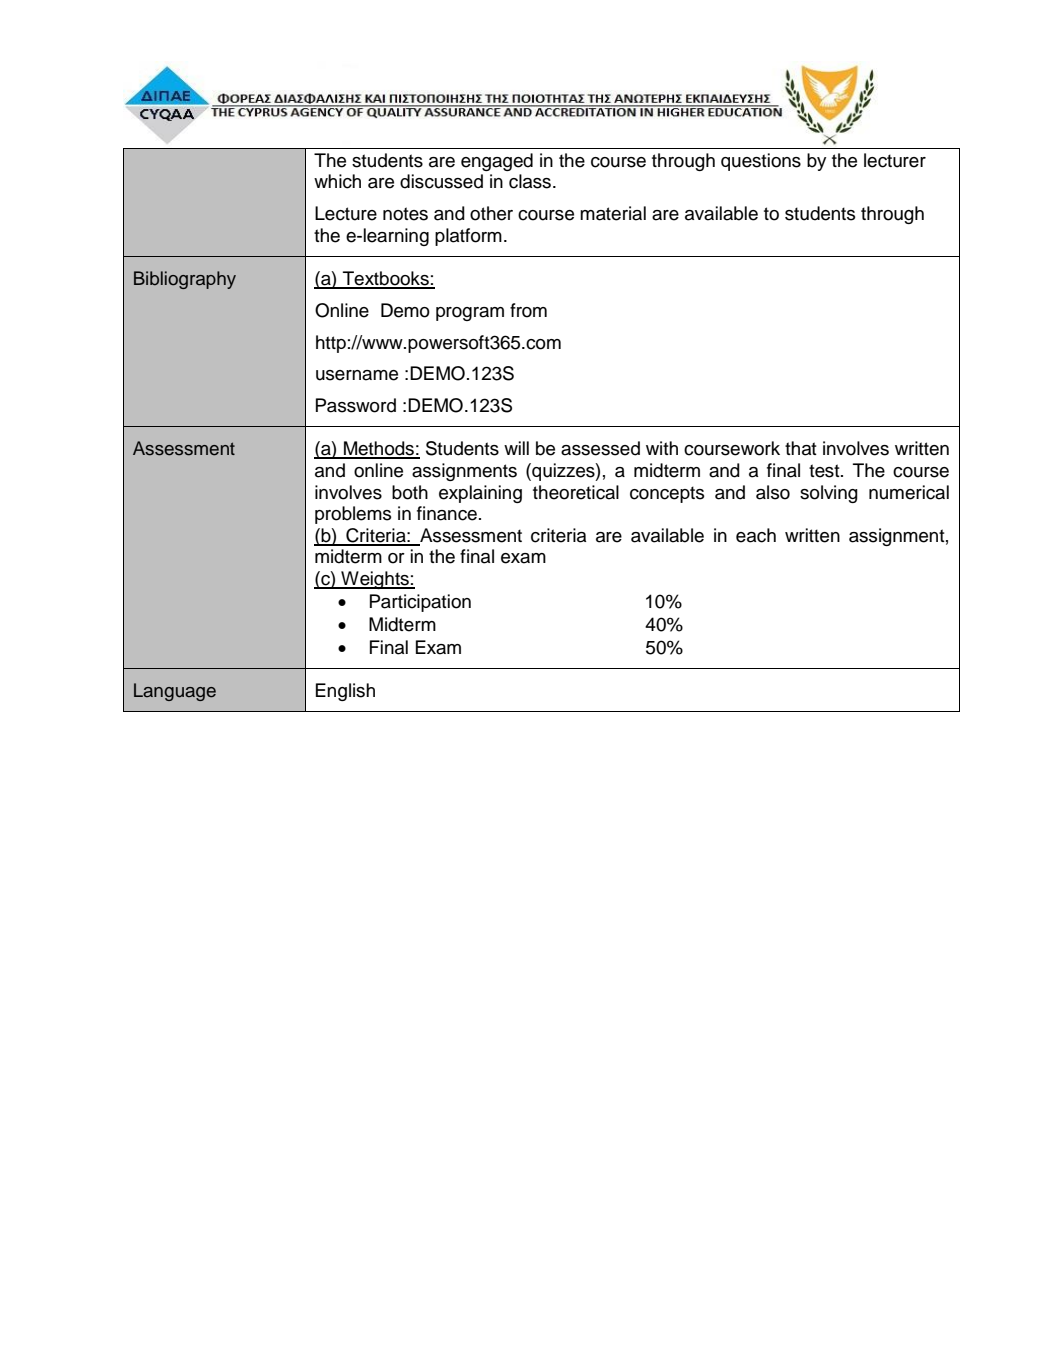  What do you see at coordinates (353, 515) in the screenshot?
I see `problems` at bounding box center [353, 515].
